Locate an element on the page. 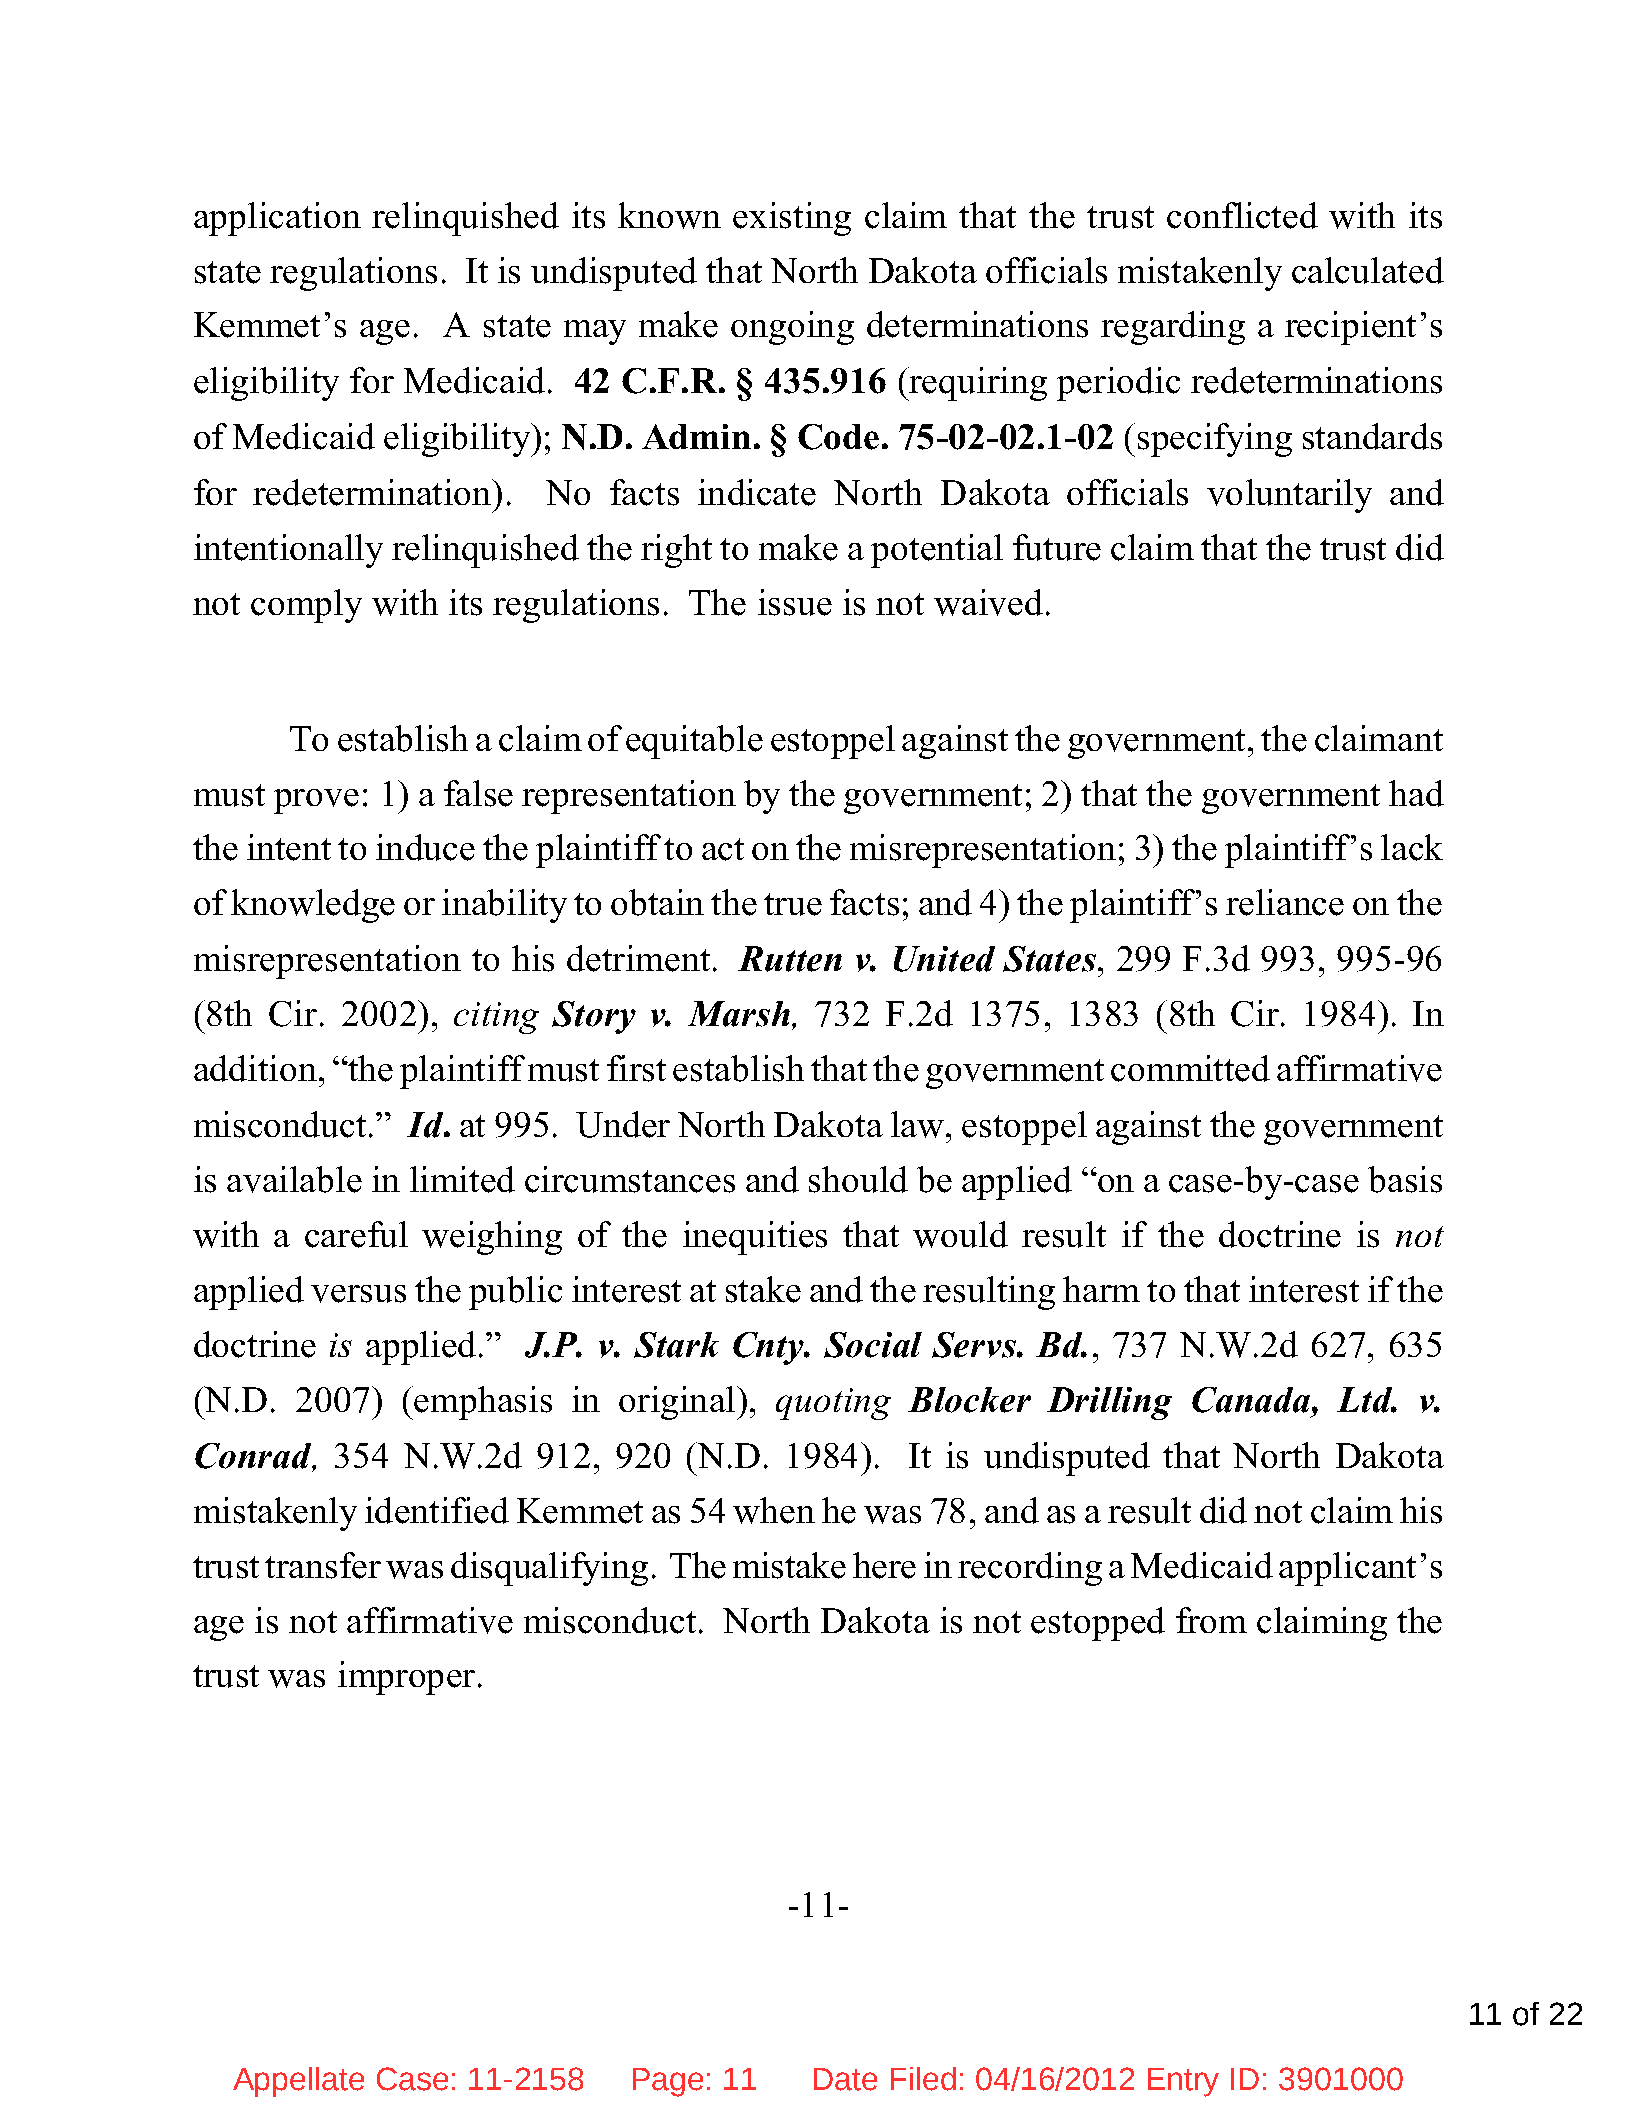  limited is located at coordinates (462, 1179).
